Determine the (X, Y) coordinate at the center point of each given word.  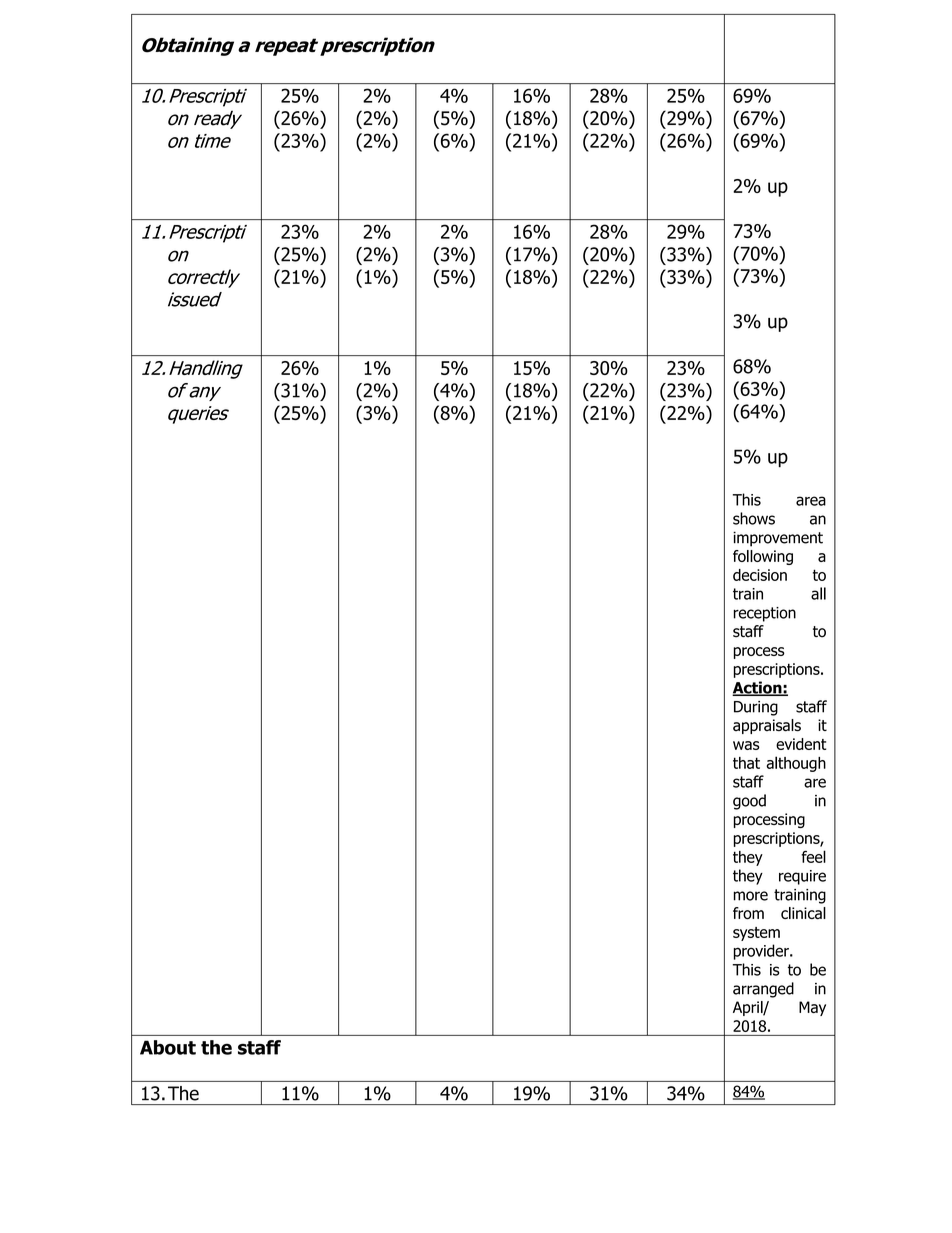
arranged (763, 990)
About (168, 1047)
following (763, 557)
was (746, 745)
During (756, 708)
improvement (778, 539)
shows (754, 518)
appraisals (767, 726)
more (751, 896)
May (812, 1008)
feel (813, 856)
